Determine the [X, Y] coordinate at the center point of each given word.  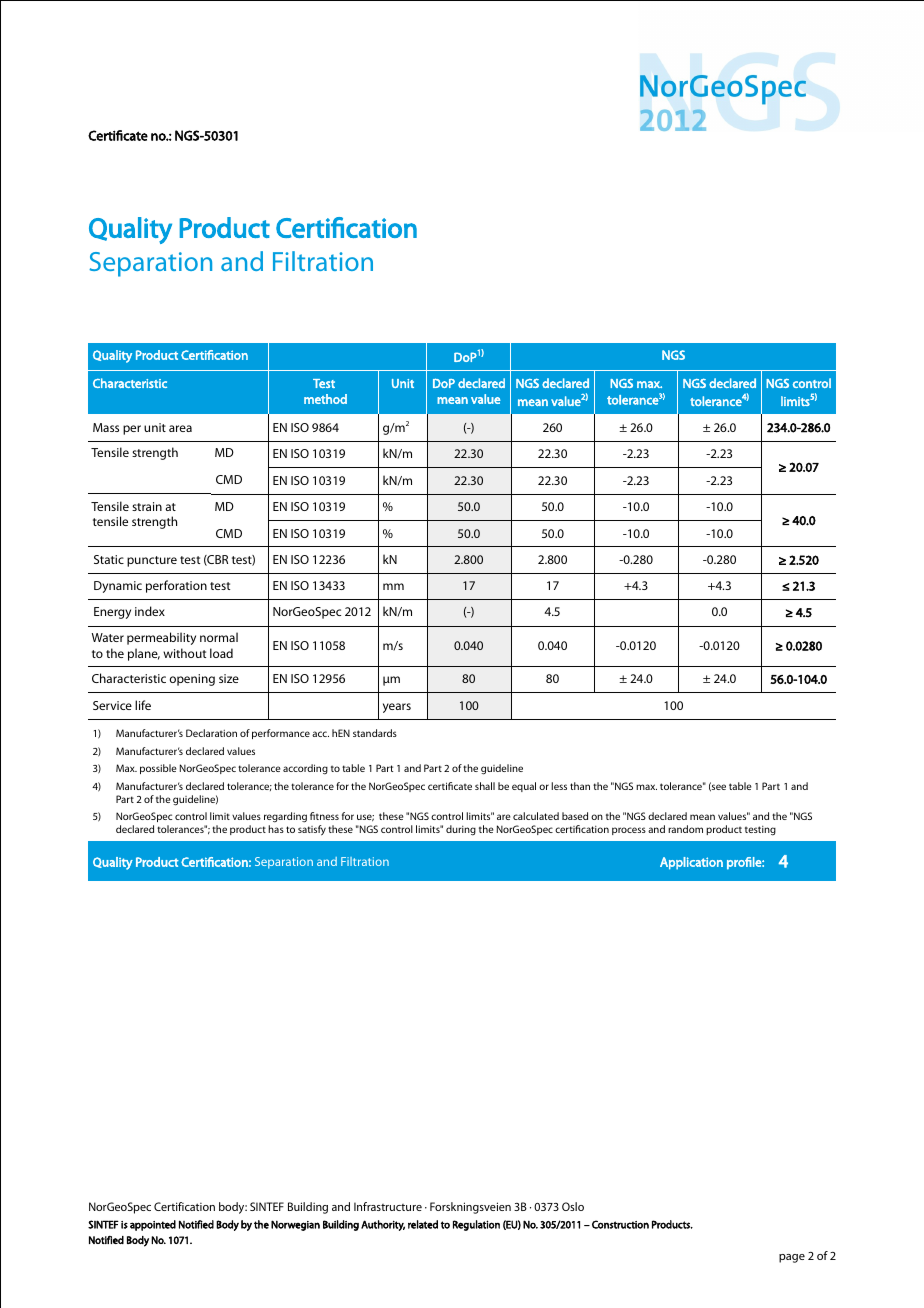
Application [691, 863]
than [580, 786]
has [276, 829]
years [397, 708]
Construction [620, 1224]
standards [375, 733]
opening [192, 680]
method [325, 399]
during [461, 830]
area [180, 428]
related [423, 1224]
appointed [153, 1225]
